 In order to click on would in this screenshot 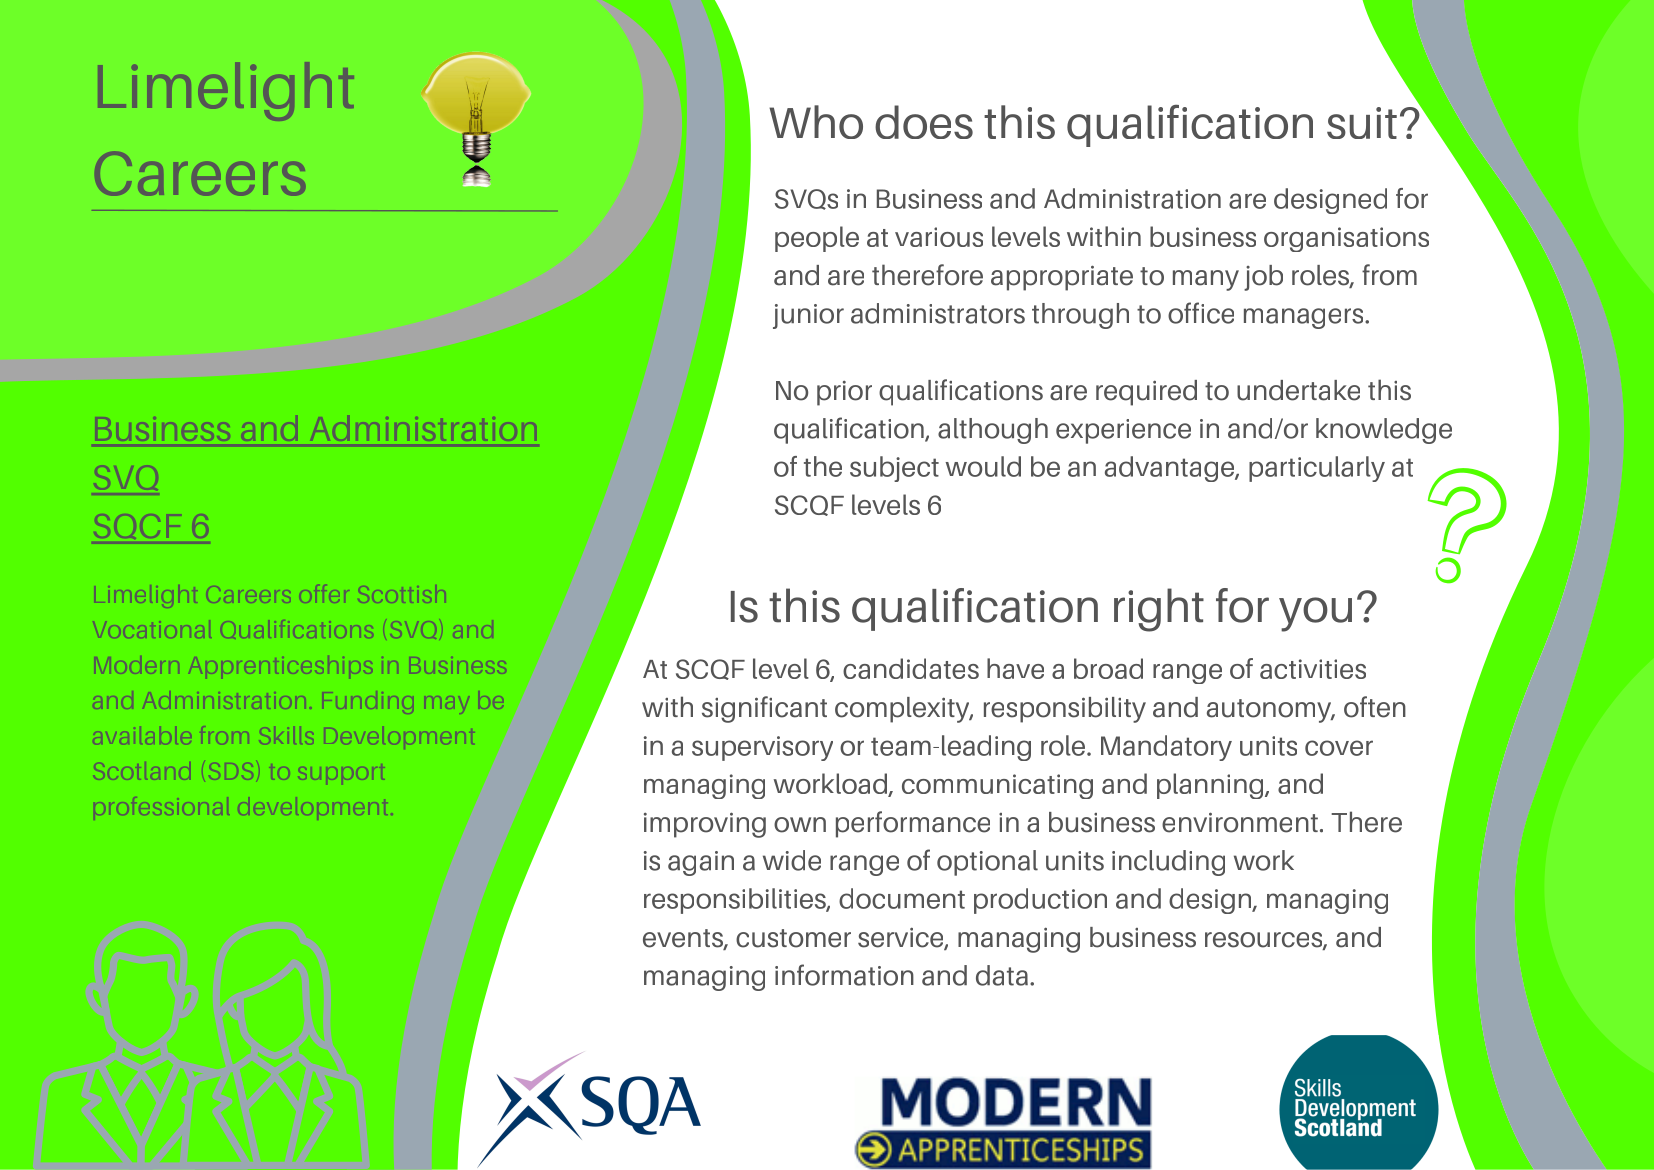, I will do `click(983, 466)`.
